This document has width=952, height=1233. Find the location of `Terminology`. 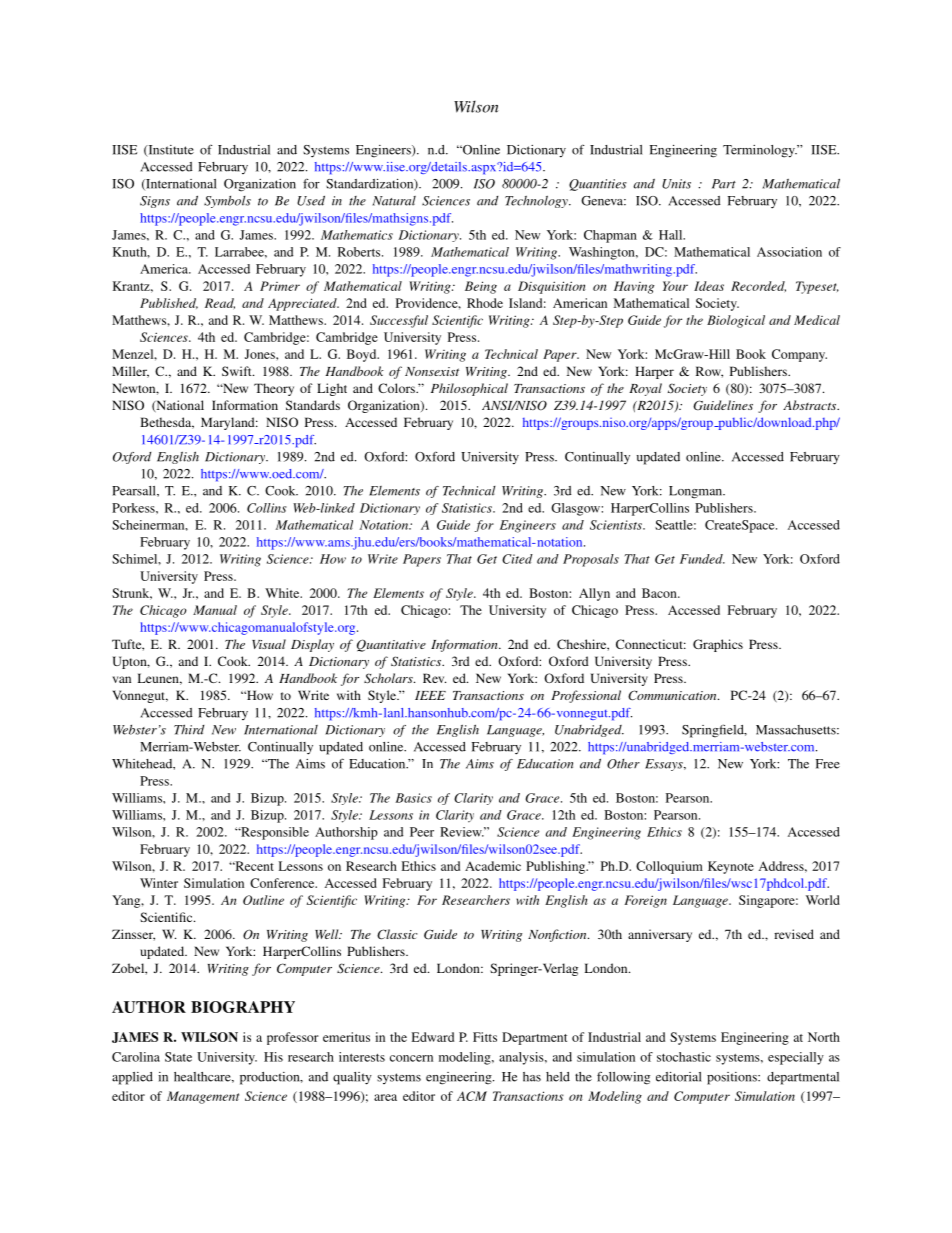

Terminology is located at coordinates (760, 151).
